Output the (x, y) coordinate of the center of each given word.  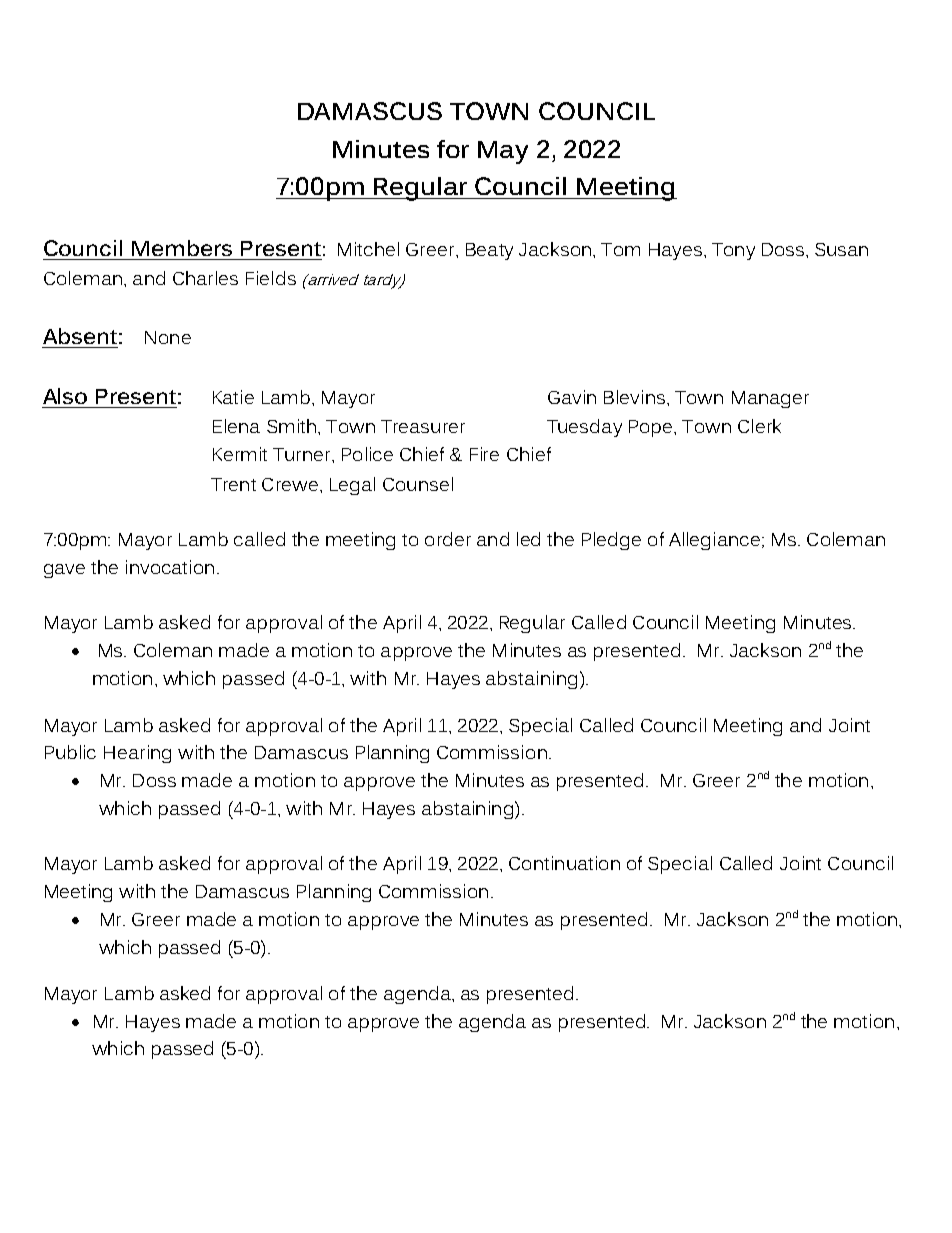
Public (70, 752)
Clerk (759, 426)
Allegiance (714, 541)
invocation (170, 567)
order (448, 539)
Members (182, 248)
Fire (484, 454)
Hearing (137, 754)
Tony (733, 251)
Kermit (240, 454)
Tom (620, 249)
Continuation (564, 863)
